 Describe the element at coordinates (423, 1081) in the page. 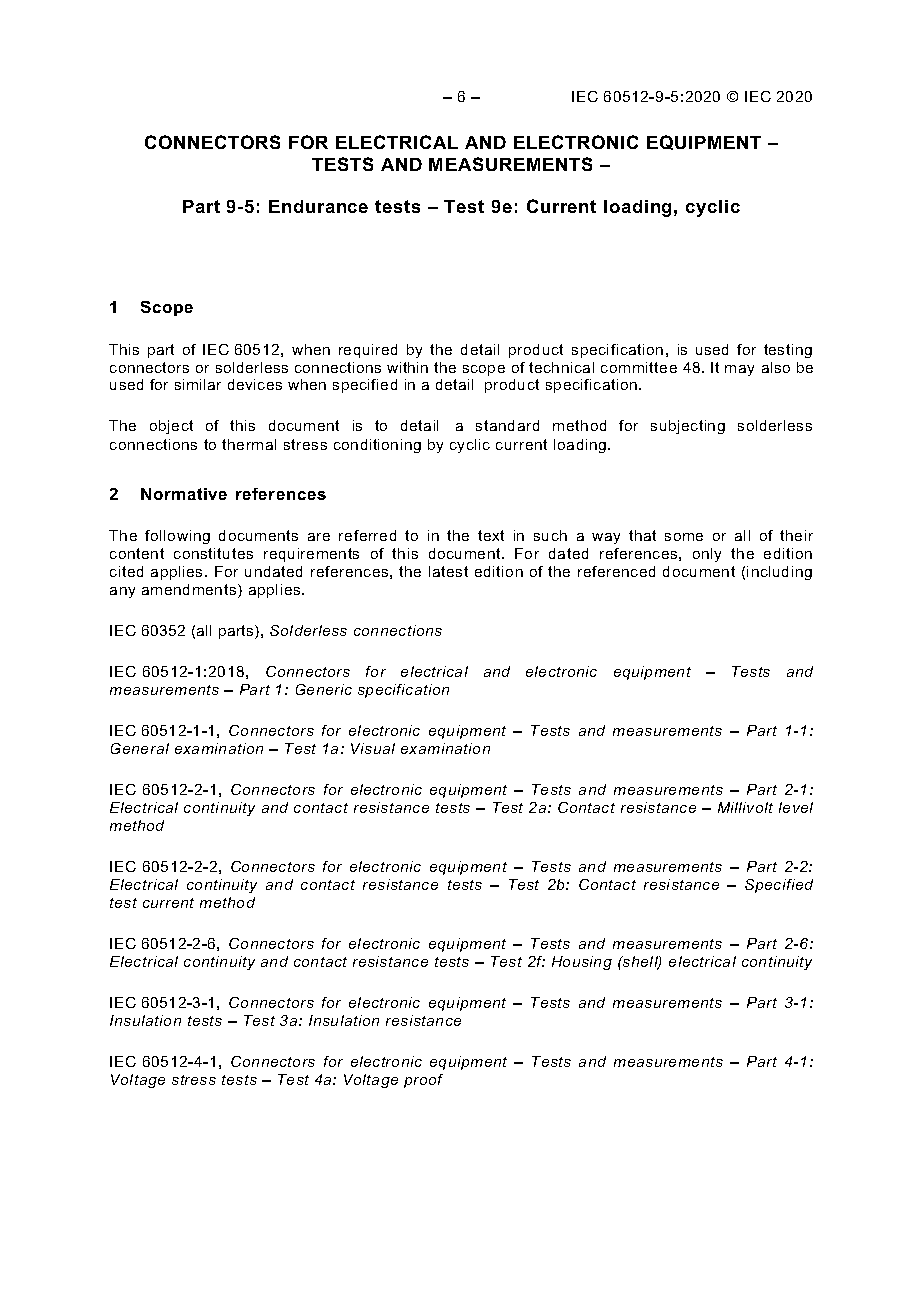

I see `proof` at that location.
